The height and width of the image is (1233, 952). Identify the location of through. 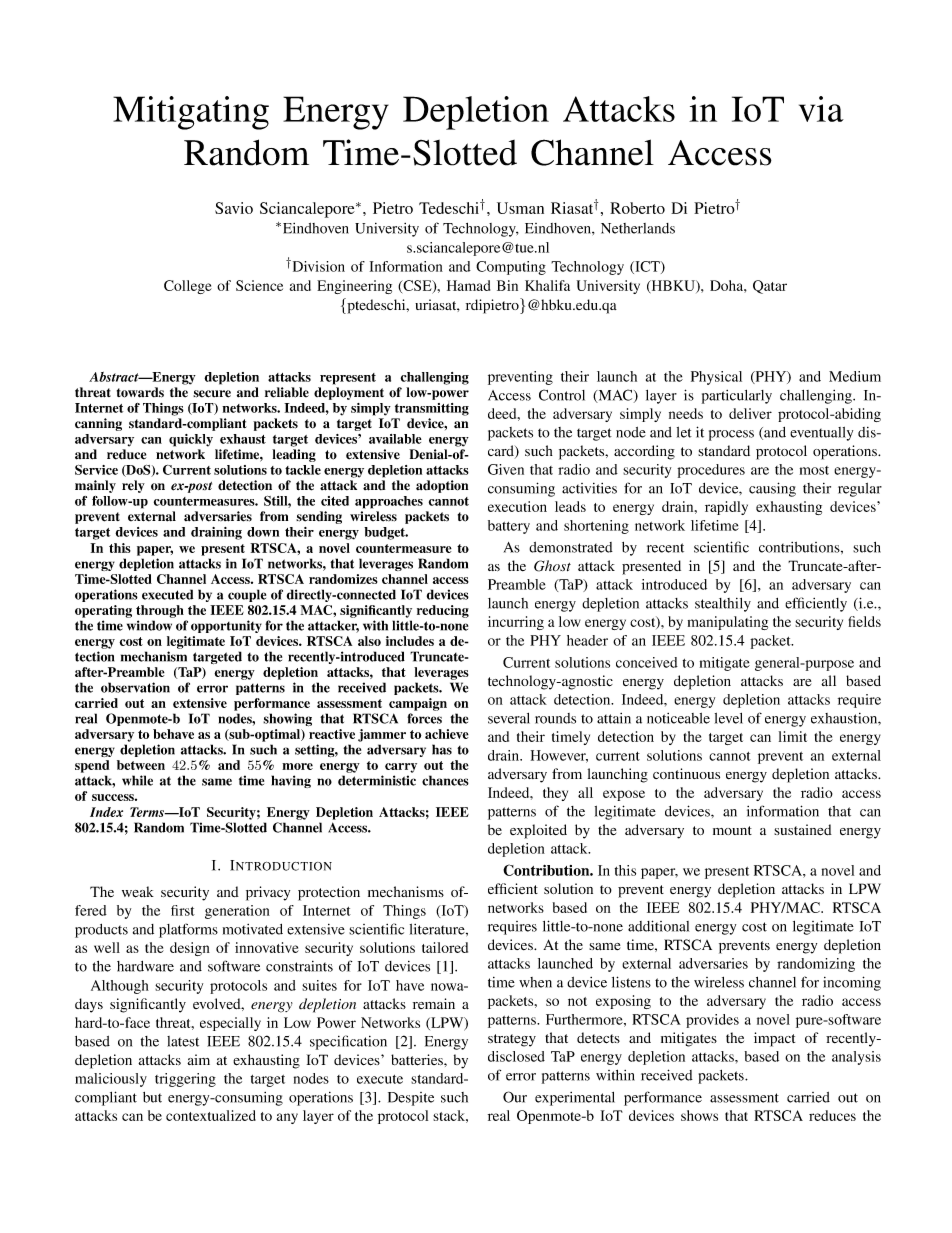
(160, 611).
